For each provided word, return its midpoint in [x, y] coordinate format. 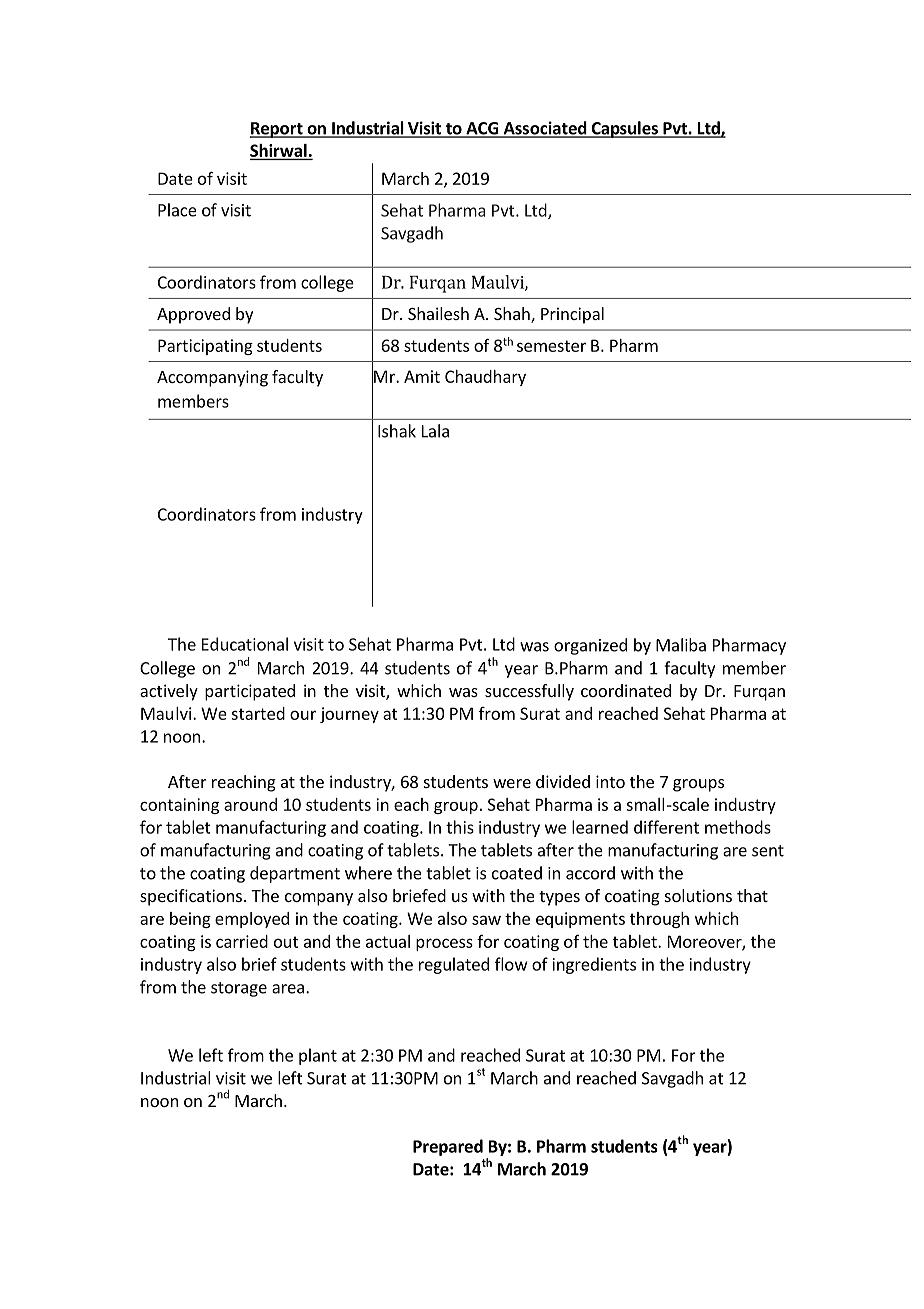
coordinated [626, 690]
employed [252, 920]
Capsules [624, 129]
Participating [205, 347]
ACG [482, 129]
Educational [245, 644]
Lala [435, 431]
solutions [698, 895]
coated [517, 873]
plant [318, 1056]
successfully [529, 692]
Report [277, 130]
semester [551, 346]
